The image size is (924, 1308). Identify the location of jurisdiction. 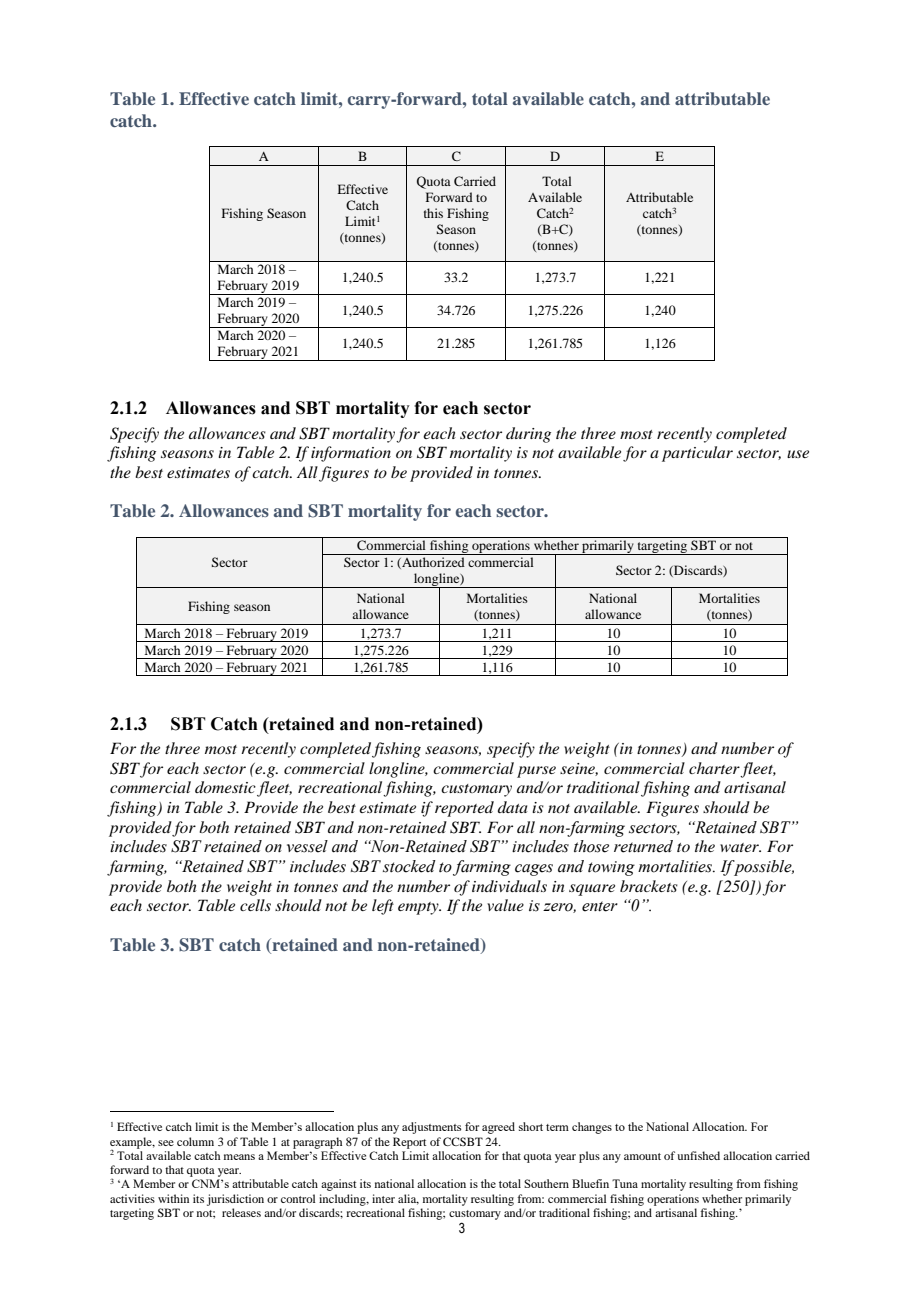
(235, 1200).
